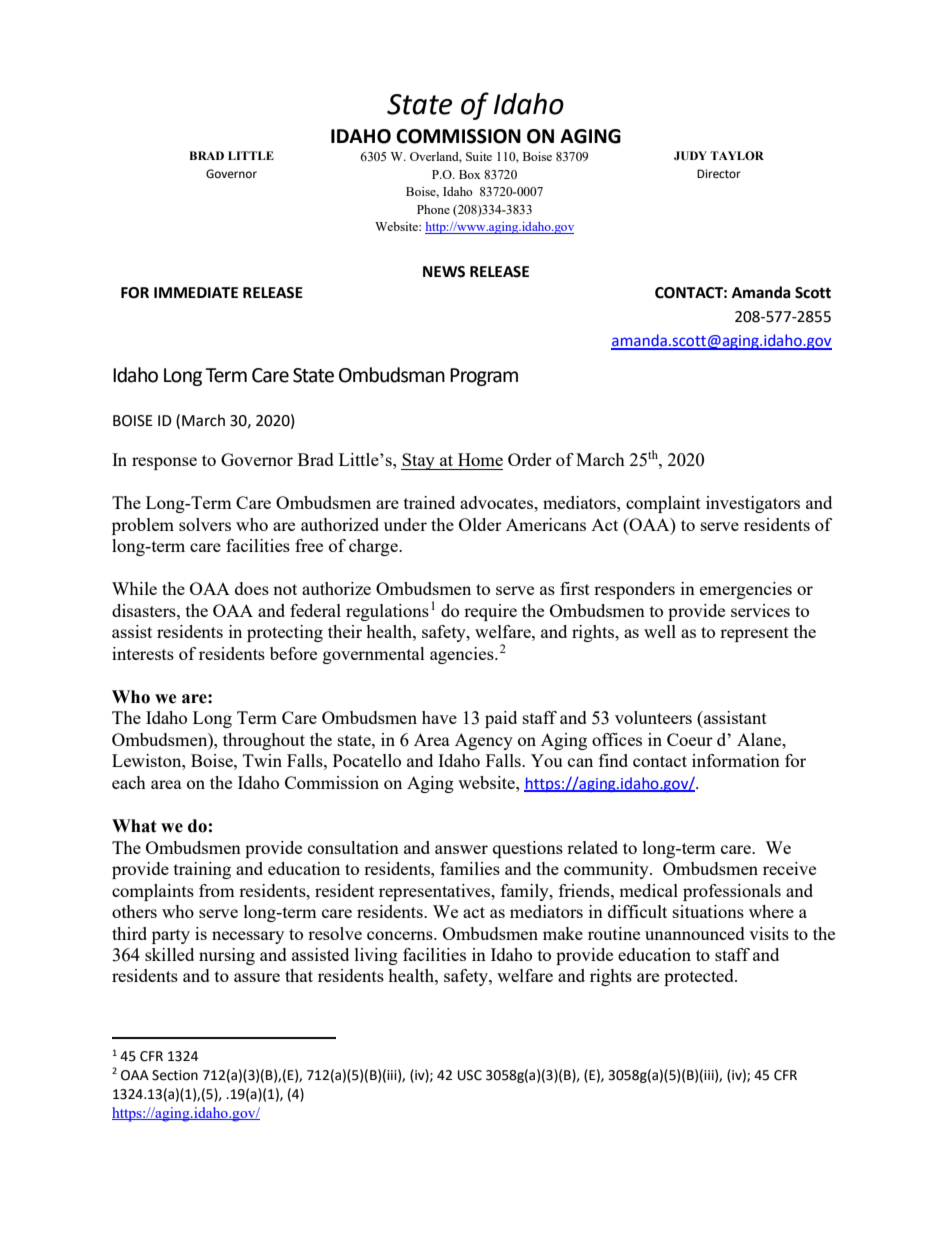 This page has height=1233, width=952. Describe the element at coordinates (753, 504) in the page. I see `investigators` at that location.
